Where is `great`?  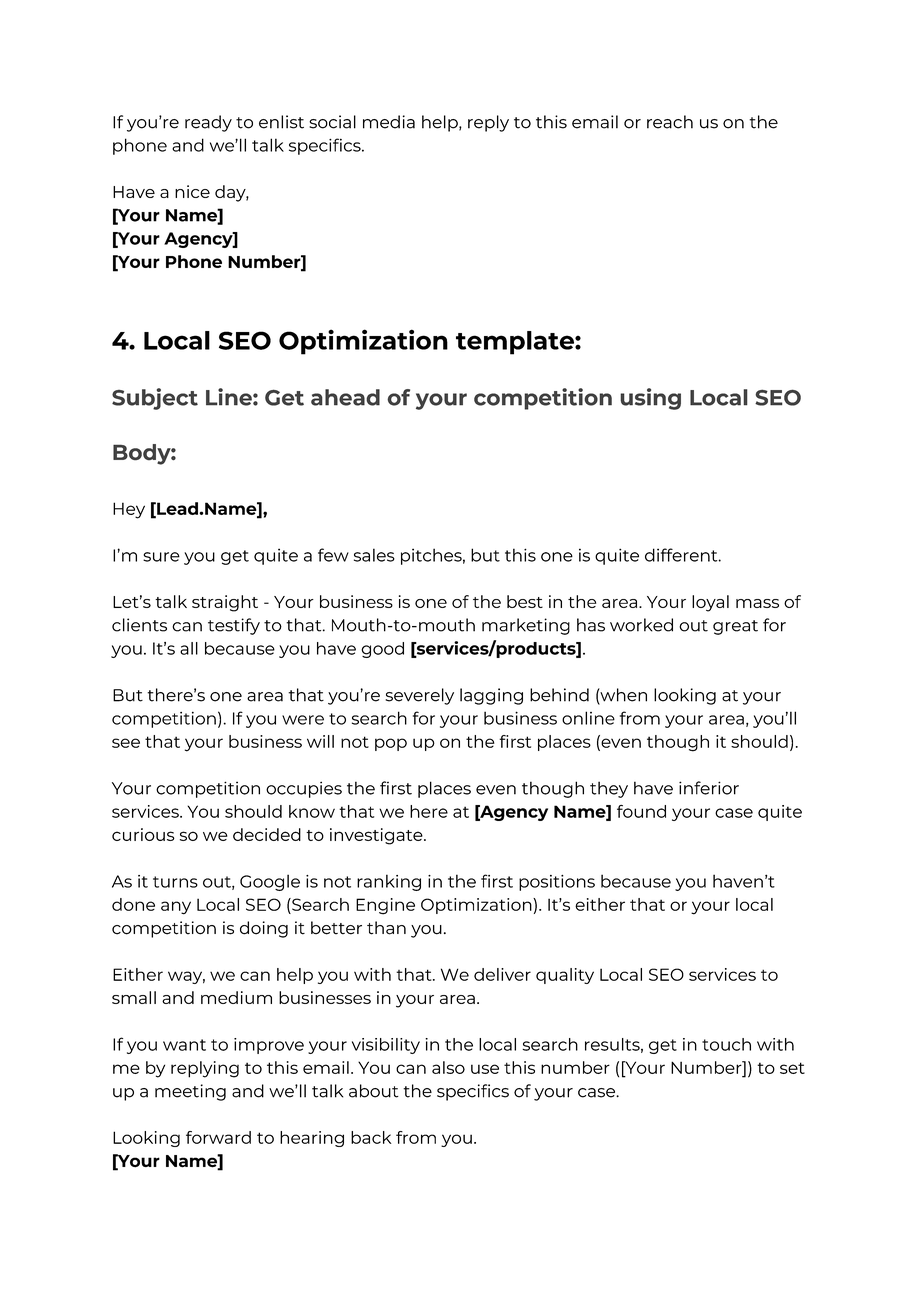 great is located at coordinates (735, 627).
